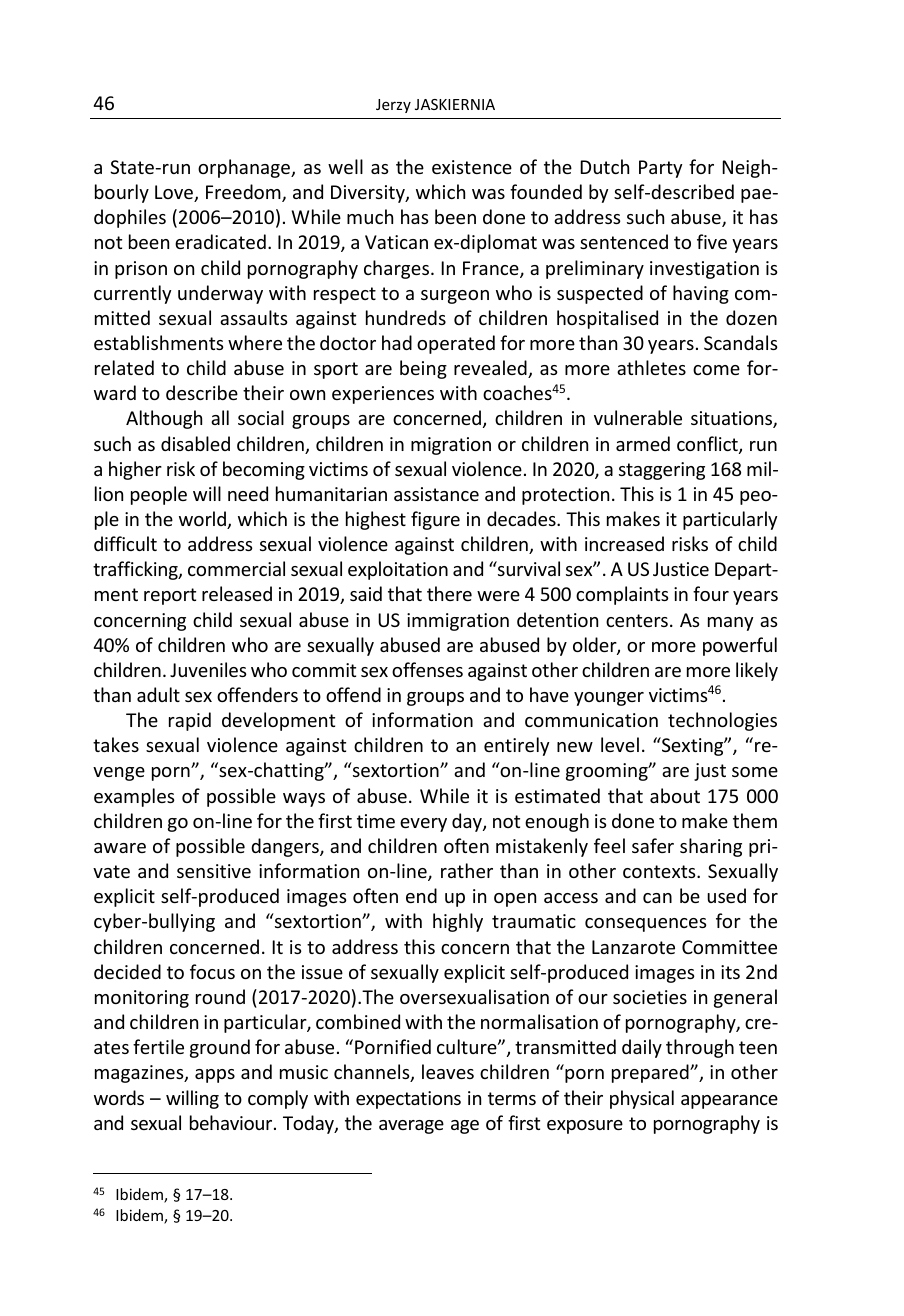 This screenshot has height=1316, width=904. I want to click on underway, so click(220, 294).
